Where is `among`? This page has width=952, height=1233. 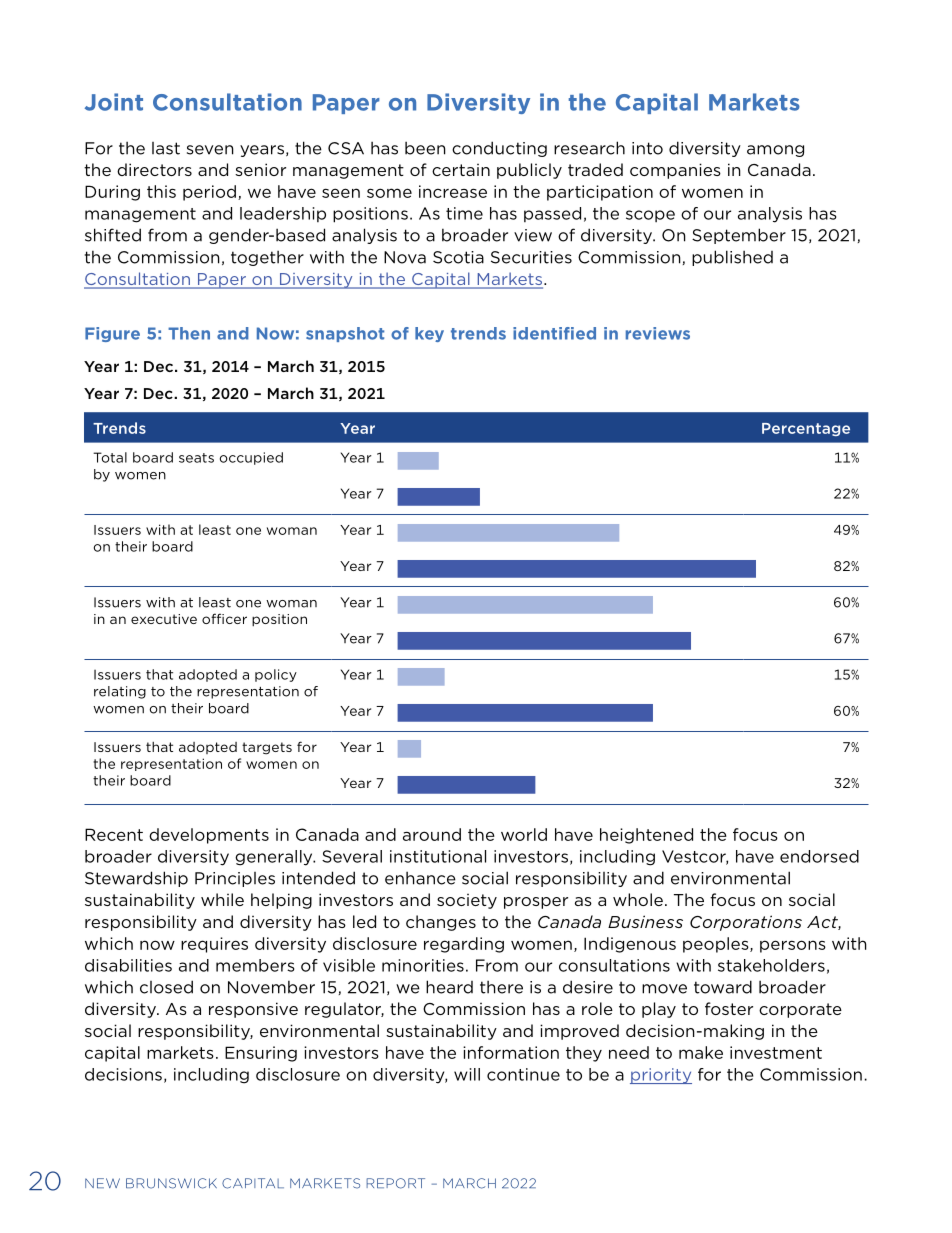 among is located at coordinates (775, 151).
